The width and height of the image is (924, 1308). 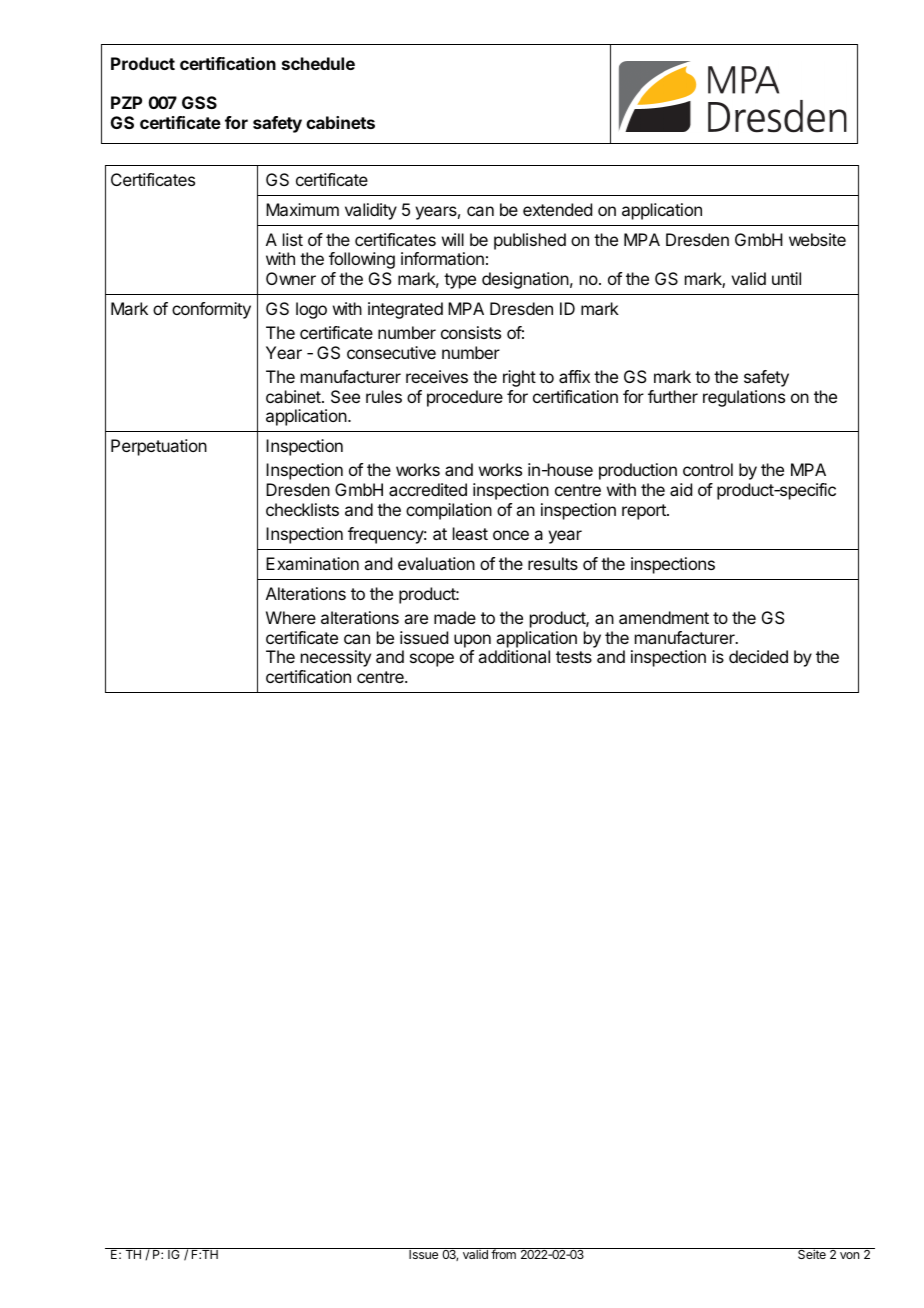 What do you see at coordinates (199, 102) in the image?
I see `GSS` at bounding box center [199, 102].
